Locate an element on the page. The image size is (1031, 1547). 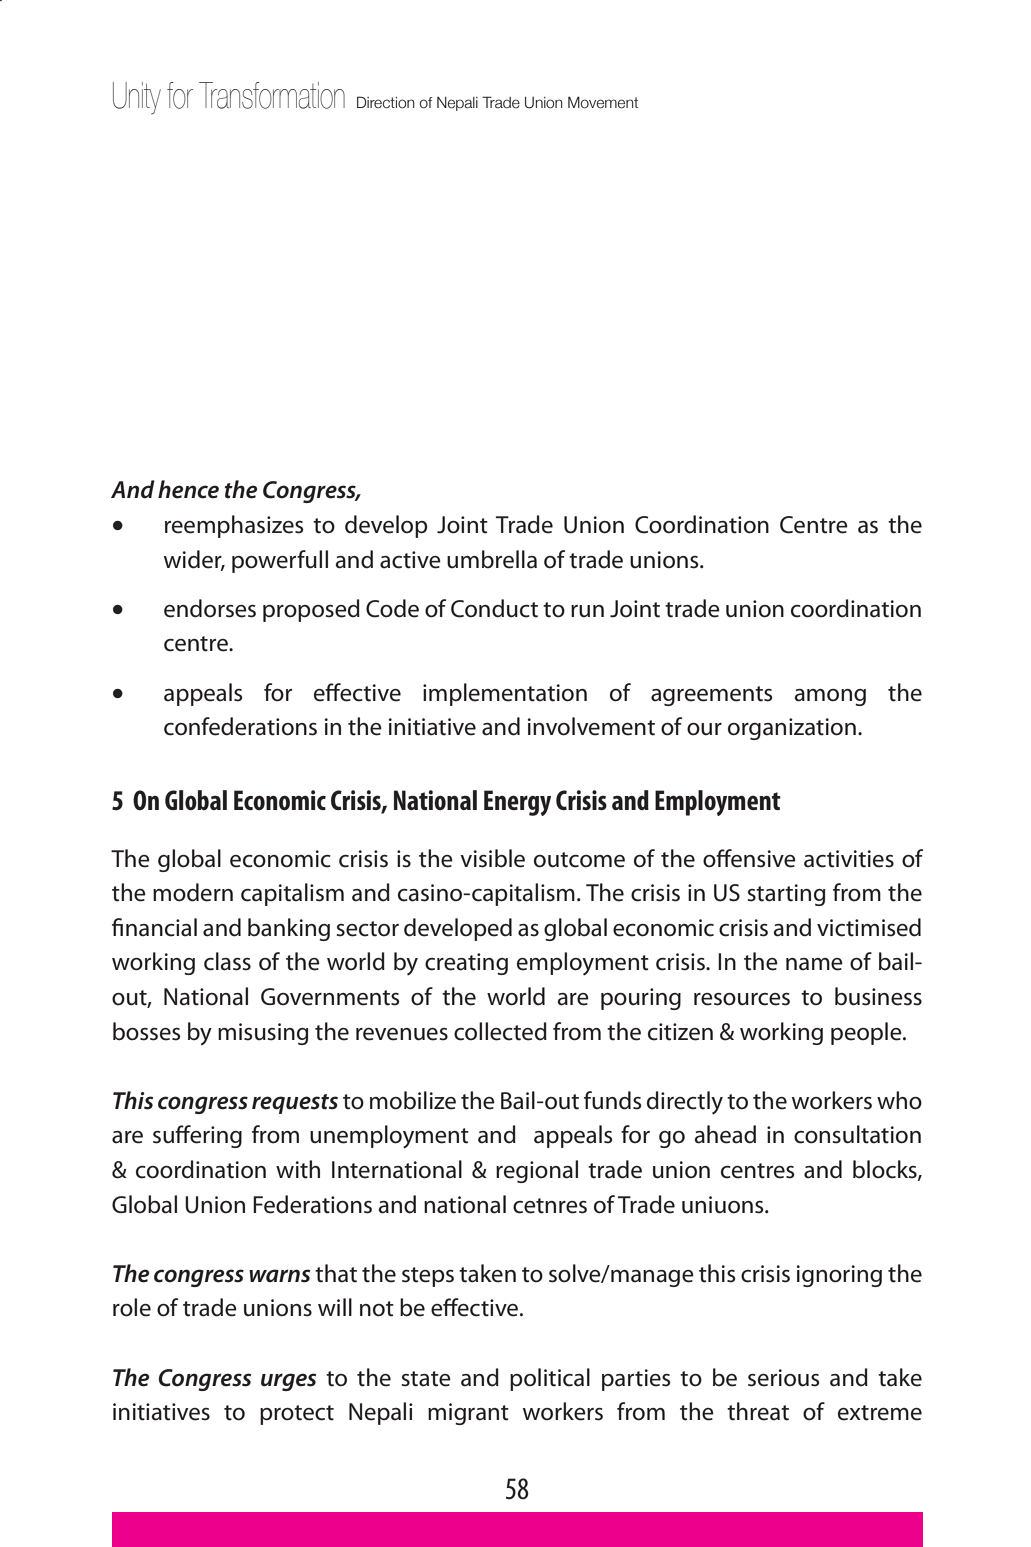
Energy is located at coordinates (517, 803).
